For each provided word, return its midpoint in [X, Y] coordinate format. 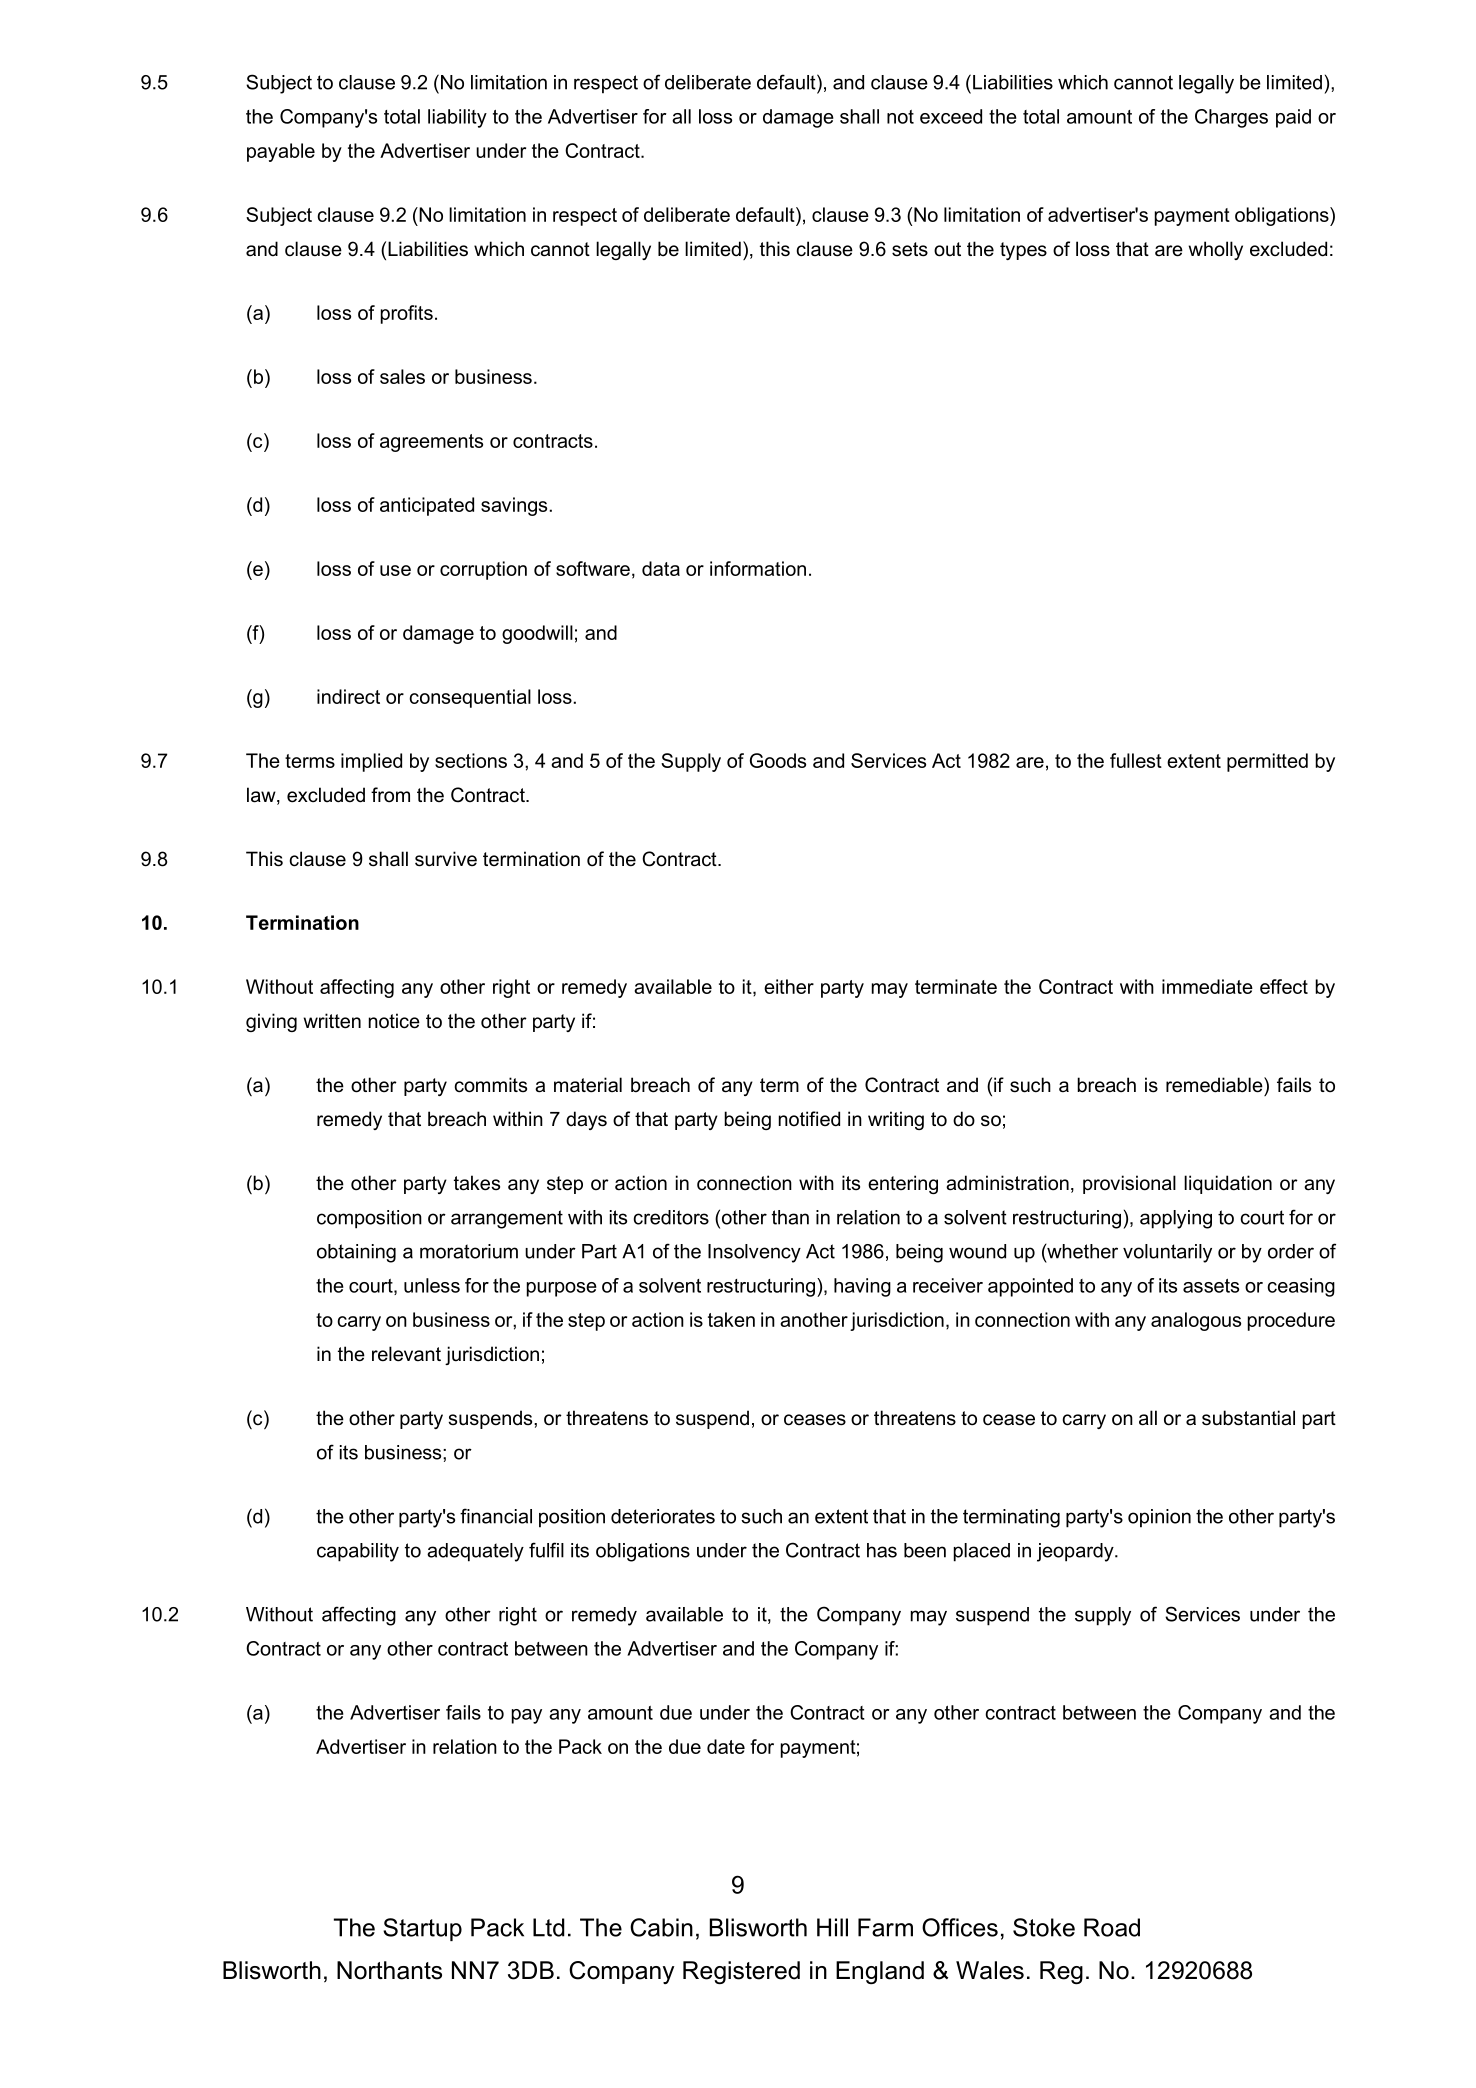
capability [358, 1552]
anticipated [427, 506]
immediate [1207, 986]
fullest [1136, 760]
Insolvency [754, 1253]
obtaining [356, 1253]
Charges [1231, 118]
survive [446, 859]
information [758, 568]
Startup [422, 1929]
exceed [951, 116]
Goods [778, 760]
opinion [1159, 1518]
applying [1176, 1219]
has [882, 1550]
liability [457, 118]
